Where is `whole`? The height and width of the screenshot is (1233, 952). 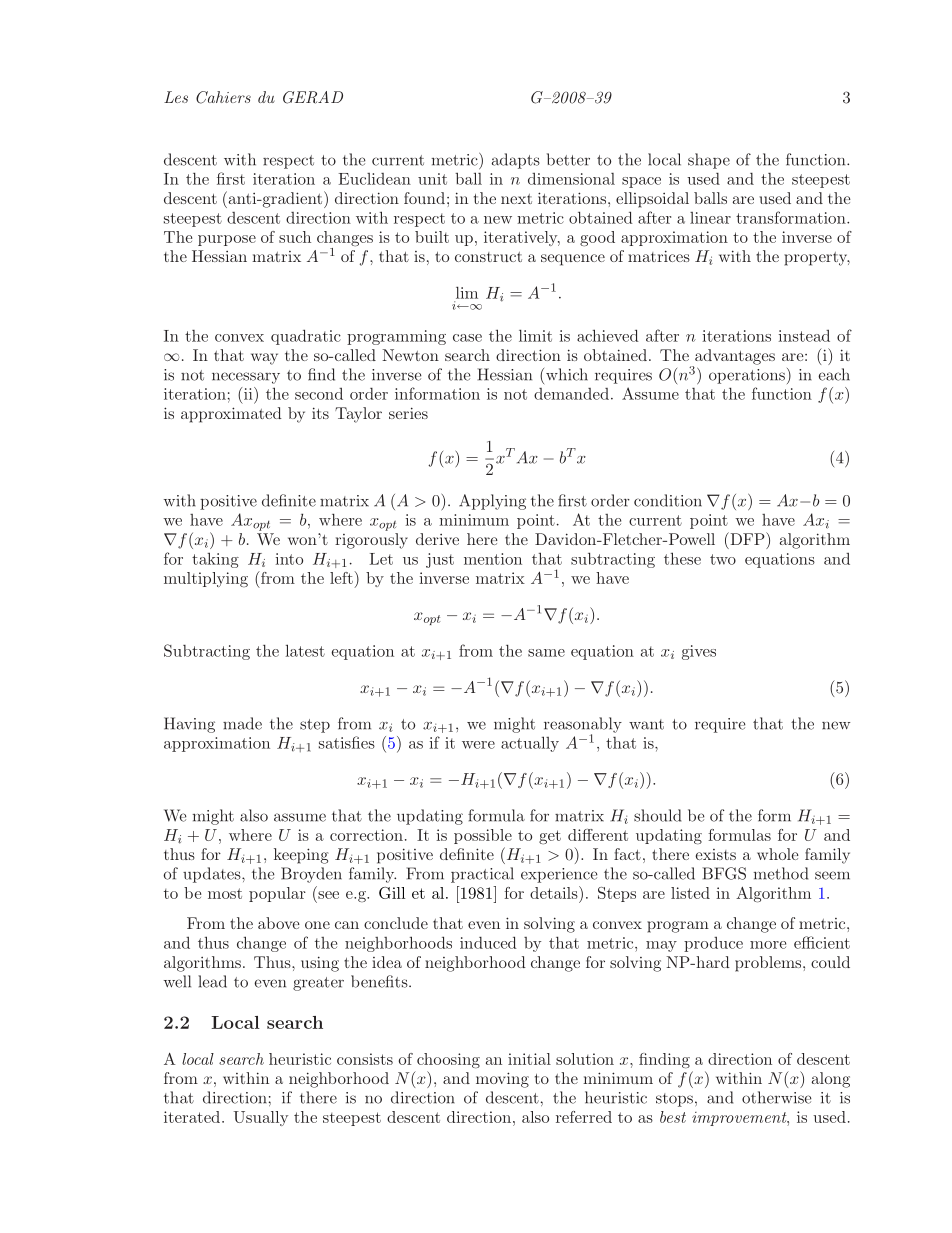
whole is located at coordinates (778, 854).
